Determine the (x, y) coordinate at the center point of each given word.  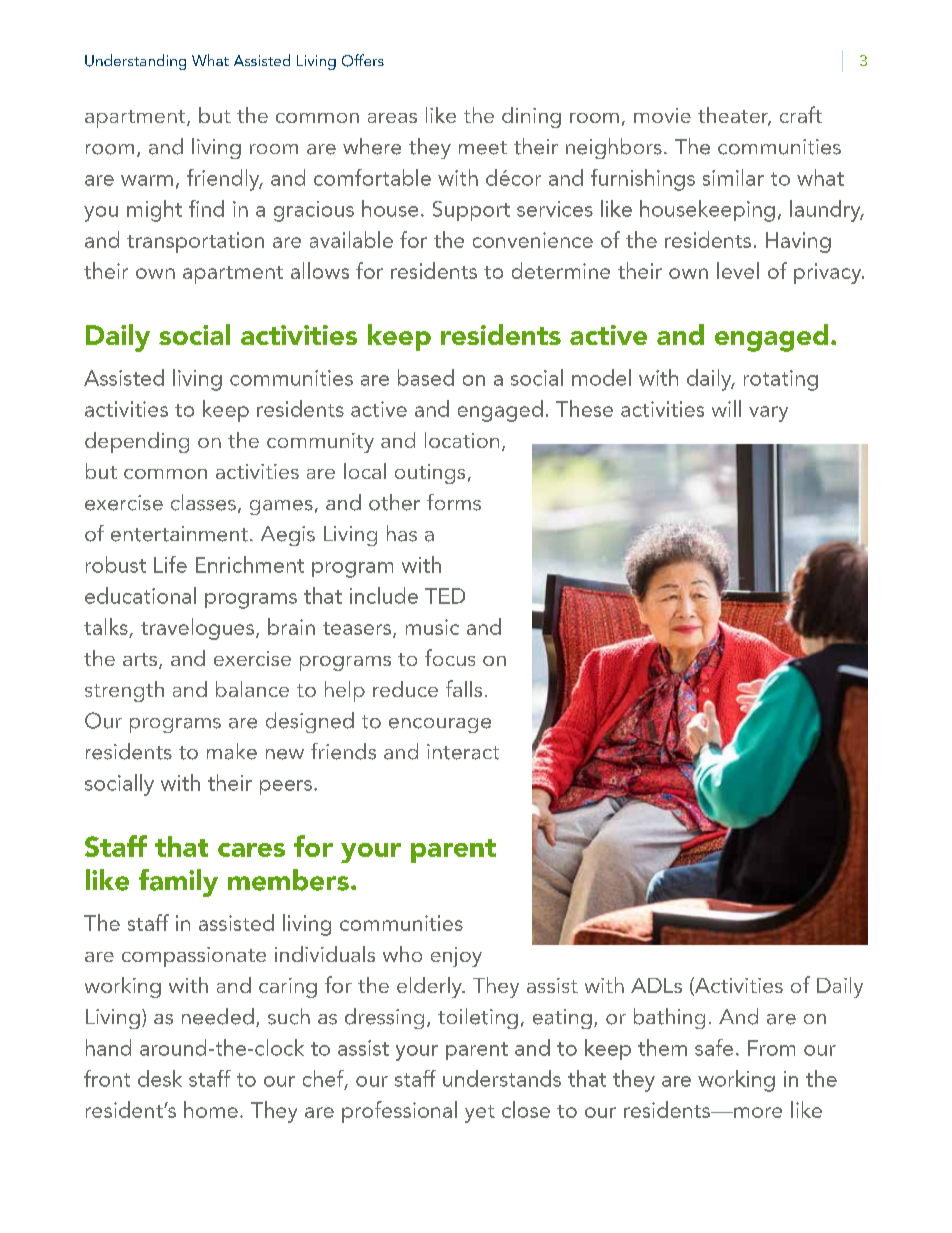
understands (502, 1078)
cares (251, 850)
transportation (195, 242)
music (432, 627)
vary (768, 414)
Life (170, 564)
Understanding (135, 62)
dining (531, 117)
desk (160, 1078)
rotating (781, 380)
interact (463, 752)
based (426, 377)
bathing (669, 1018)
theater (734, 116)
